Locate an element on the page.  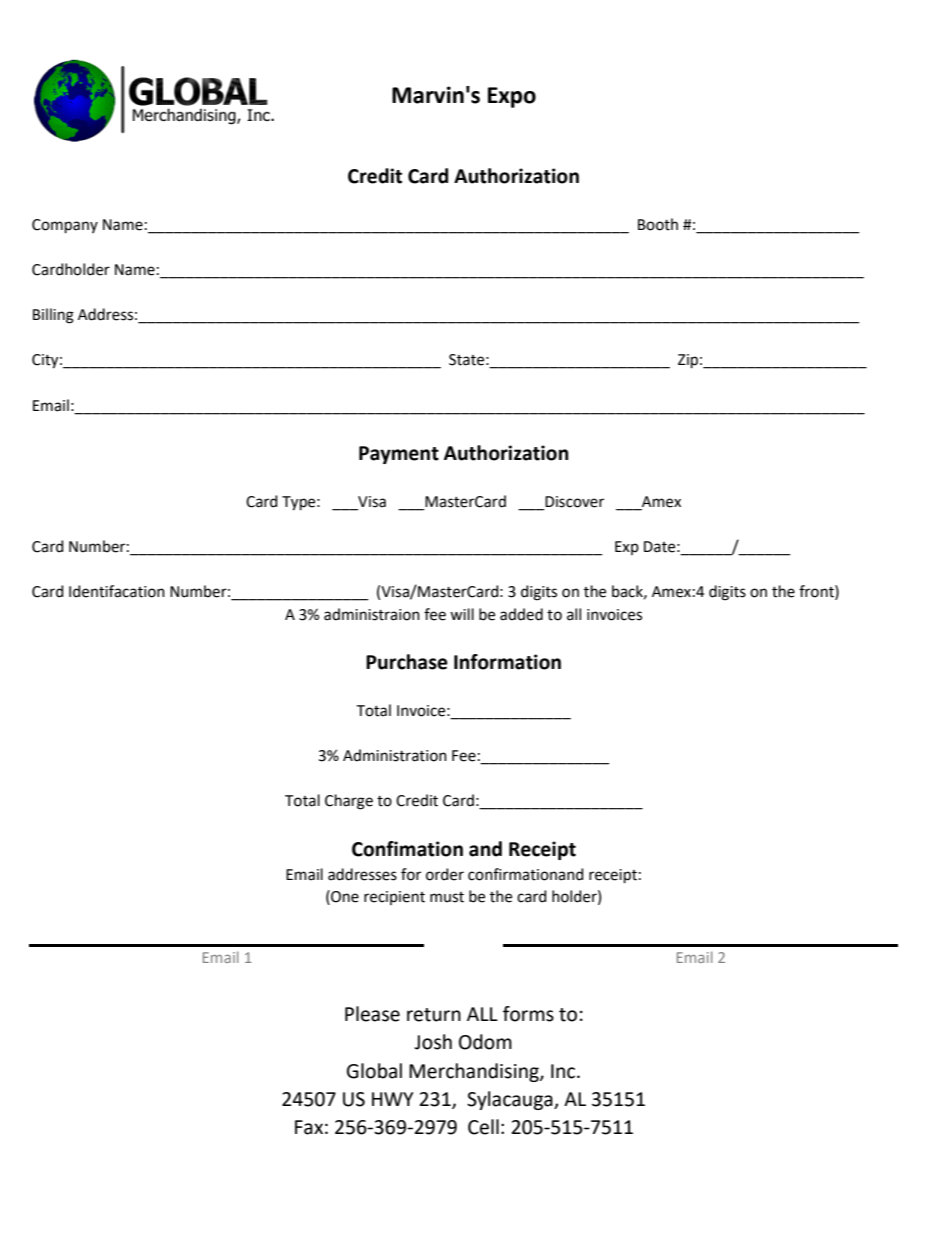
added is located at coordinates (521, 614).
